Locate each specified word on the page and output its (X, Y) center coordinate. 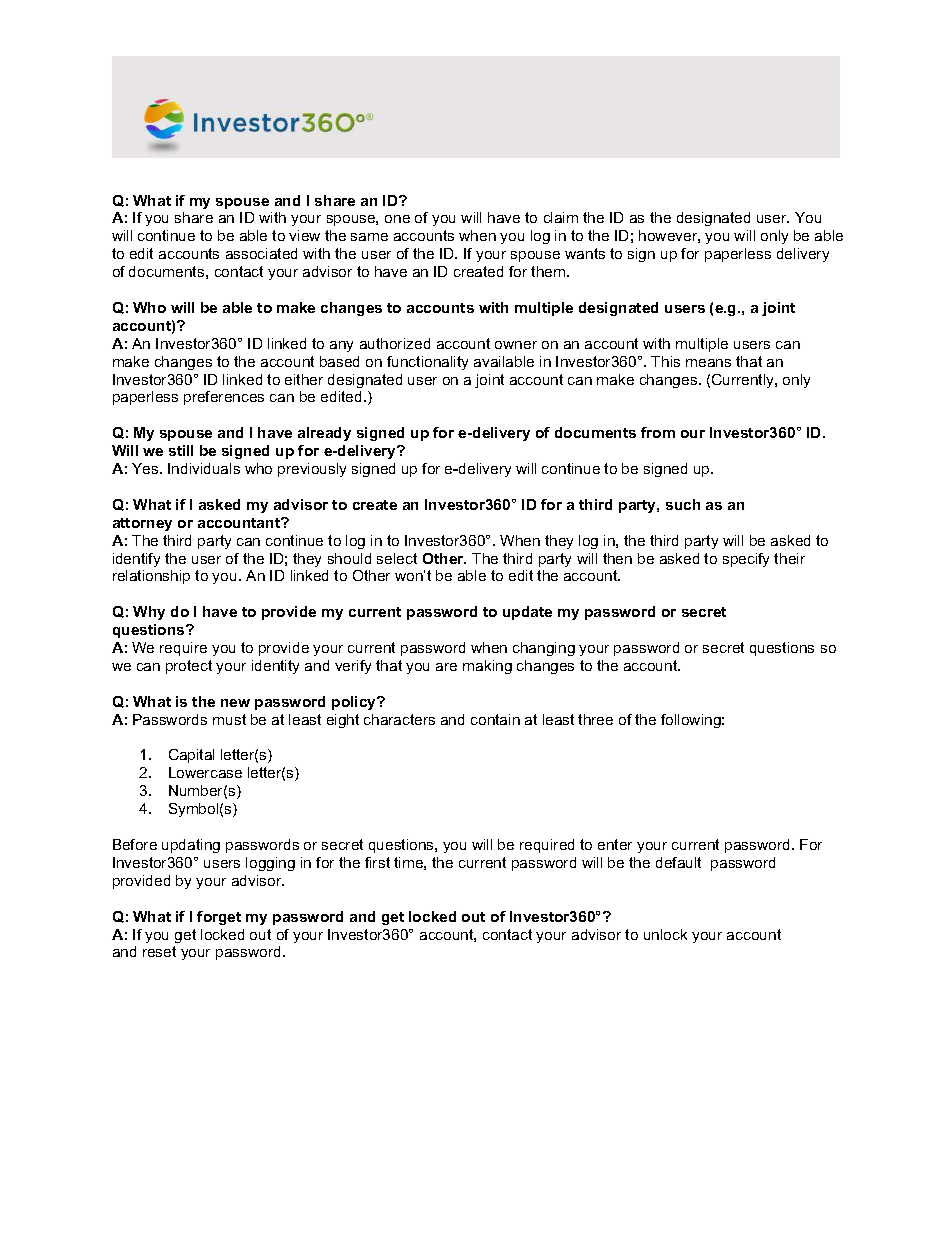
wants (585, 253)
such (683, 504)
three (595, 719)
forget (219, 918)
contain (495, 719)
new (235, 703)
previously (312, 470)
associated (261, 253)
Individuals (204, 468)
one (397, 219)
